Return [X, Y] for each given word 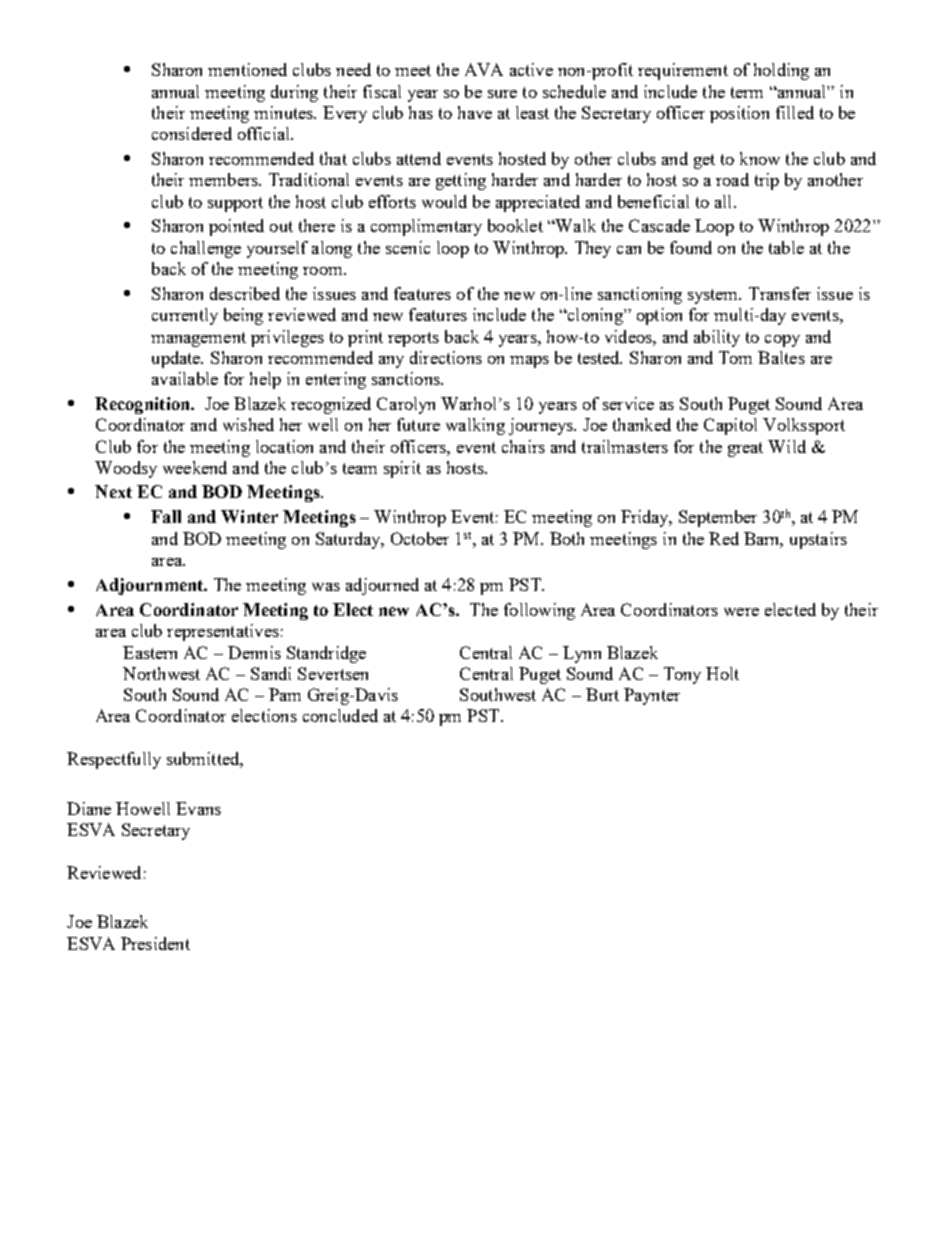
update [177, 359]
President [155, 943]
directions [446, 357]
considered [192, 133]
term [747, 92]
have [475, 112]
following [539, 611]
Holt [722, 673]
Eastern [150, 652]
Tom [735, 357]
